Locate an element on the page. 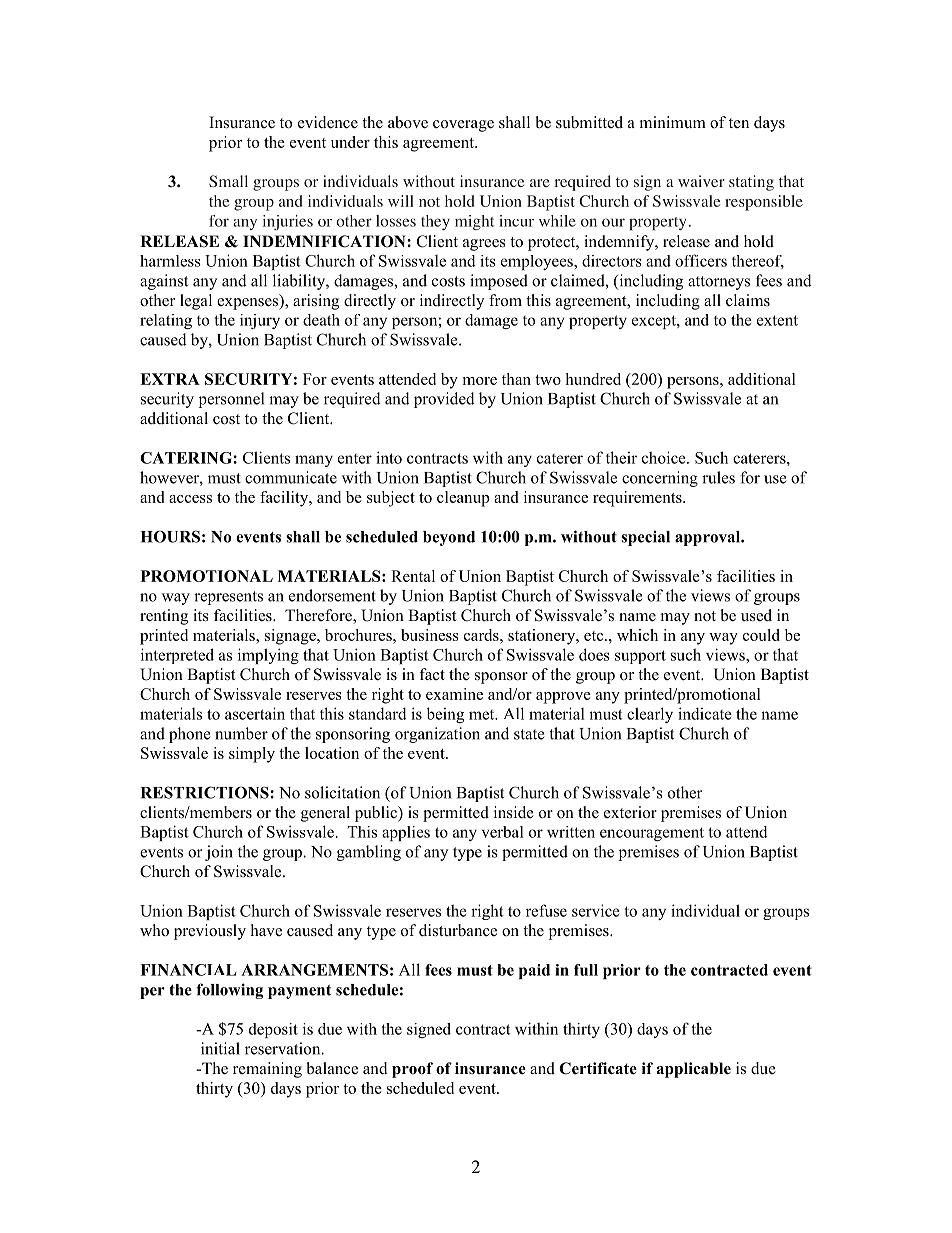 The image size is (952, 1233). represents is located at coordinates (228, 598).
